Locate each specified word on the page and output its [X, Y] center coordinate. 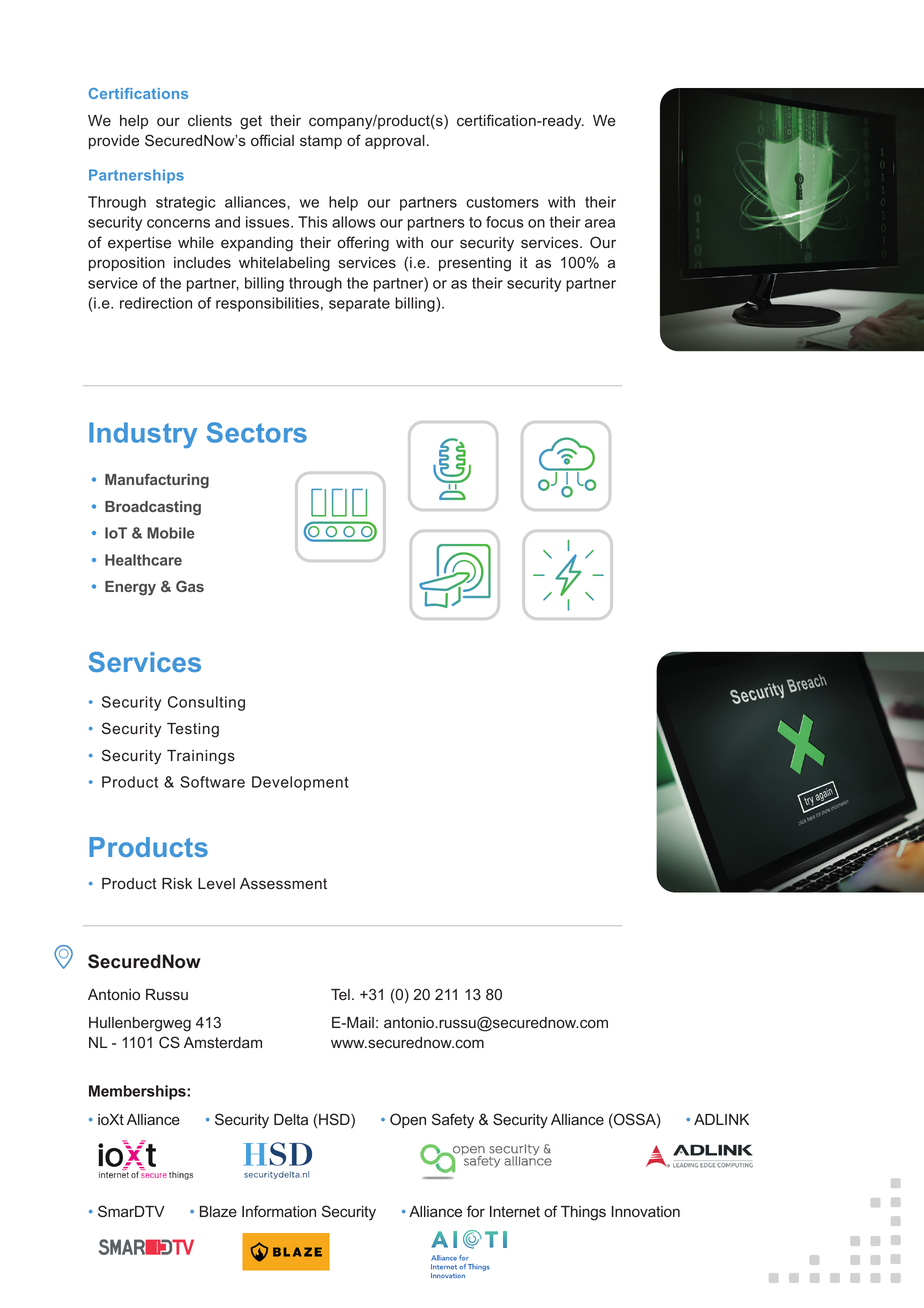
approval [395, 142]
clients [210, 121]
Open [408, 1120]
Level [216, 884]
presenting [475, 264]
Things [583, 1213]
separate [359, 305]
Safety [453, 1121]
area [600, 223]
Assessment [283, 884]
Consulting [206, 703]
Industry [143, 435]
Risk [177, 884]
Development [300, 783]
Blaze [218, 1212]
